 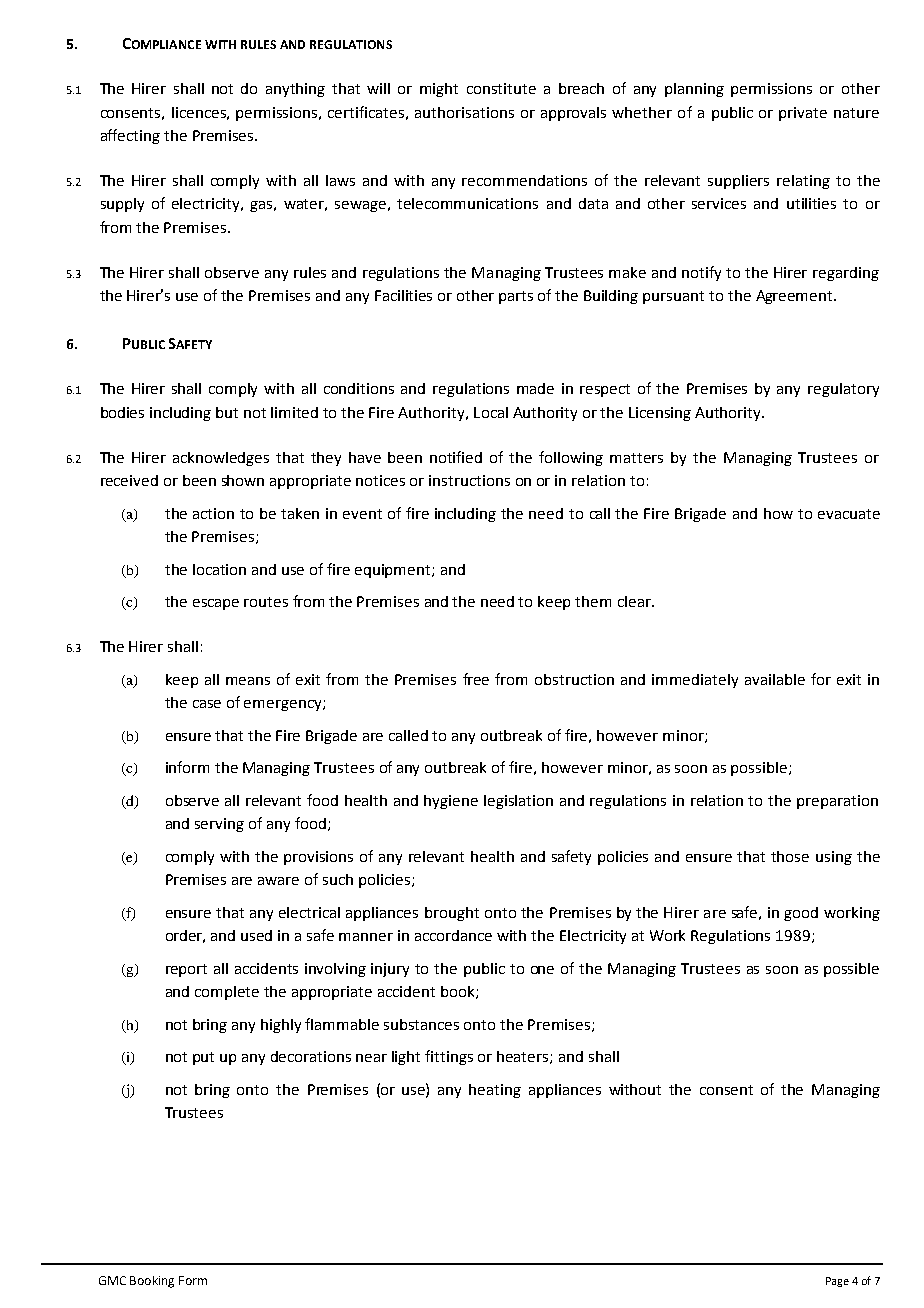 What do you see at coordinates (495, 1091) in the page?
I see `heating` at bounding box center [495, 1091].
